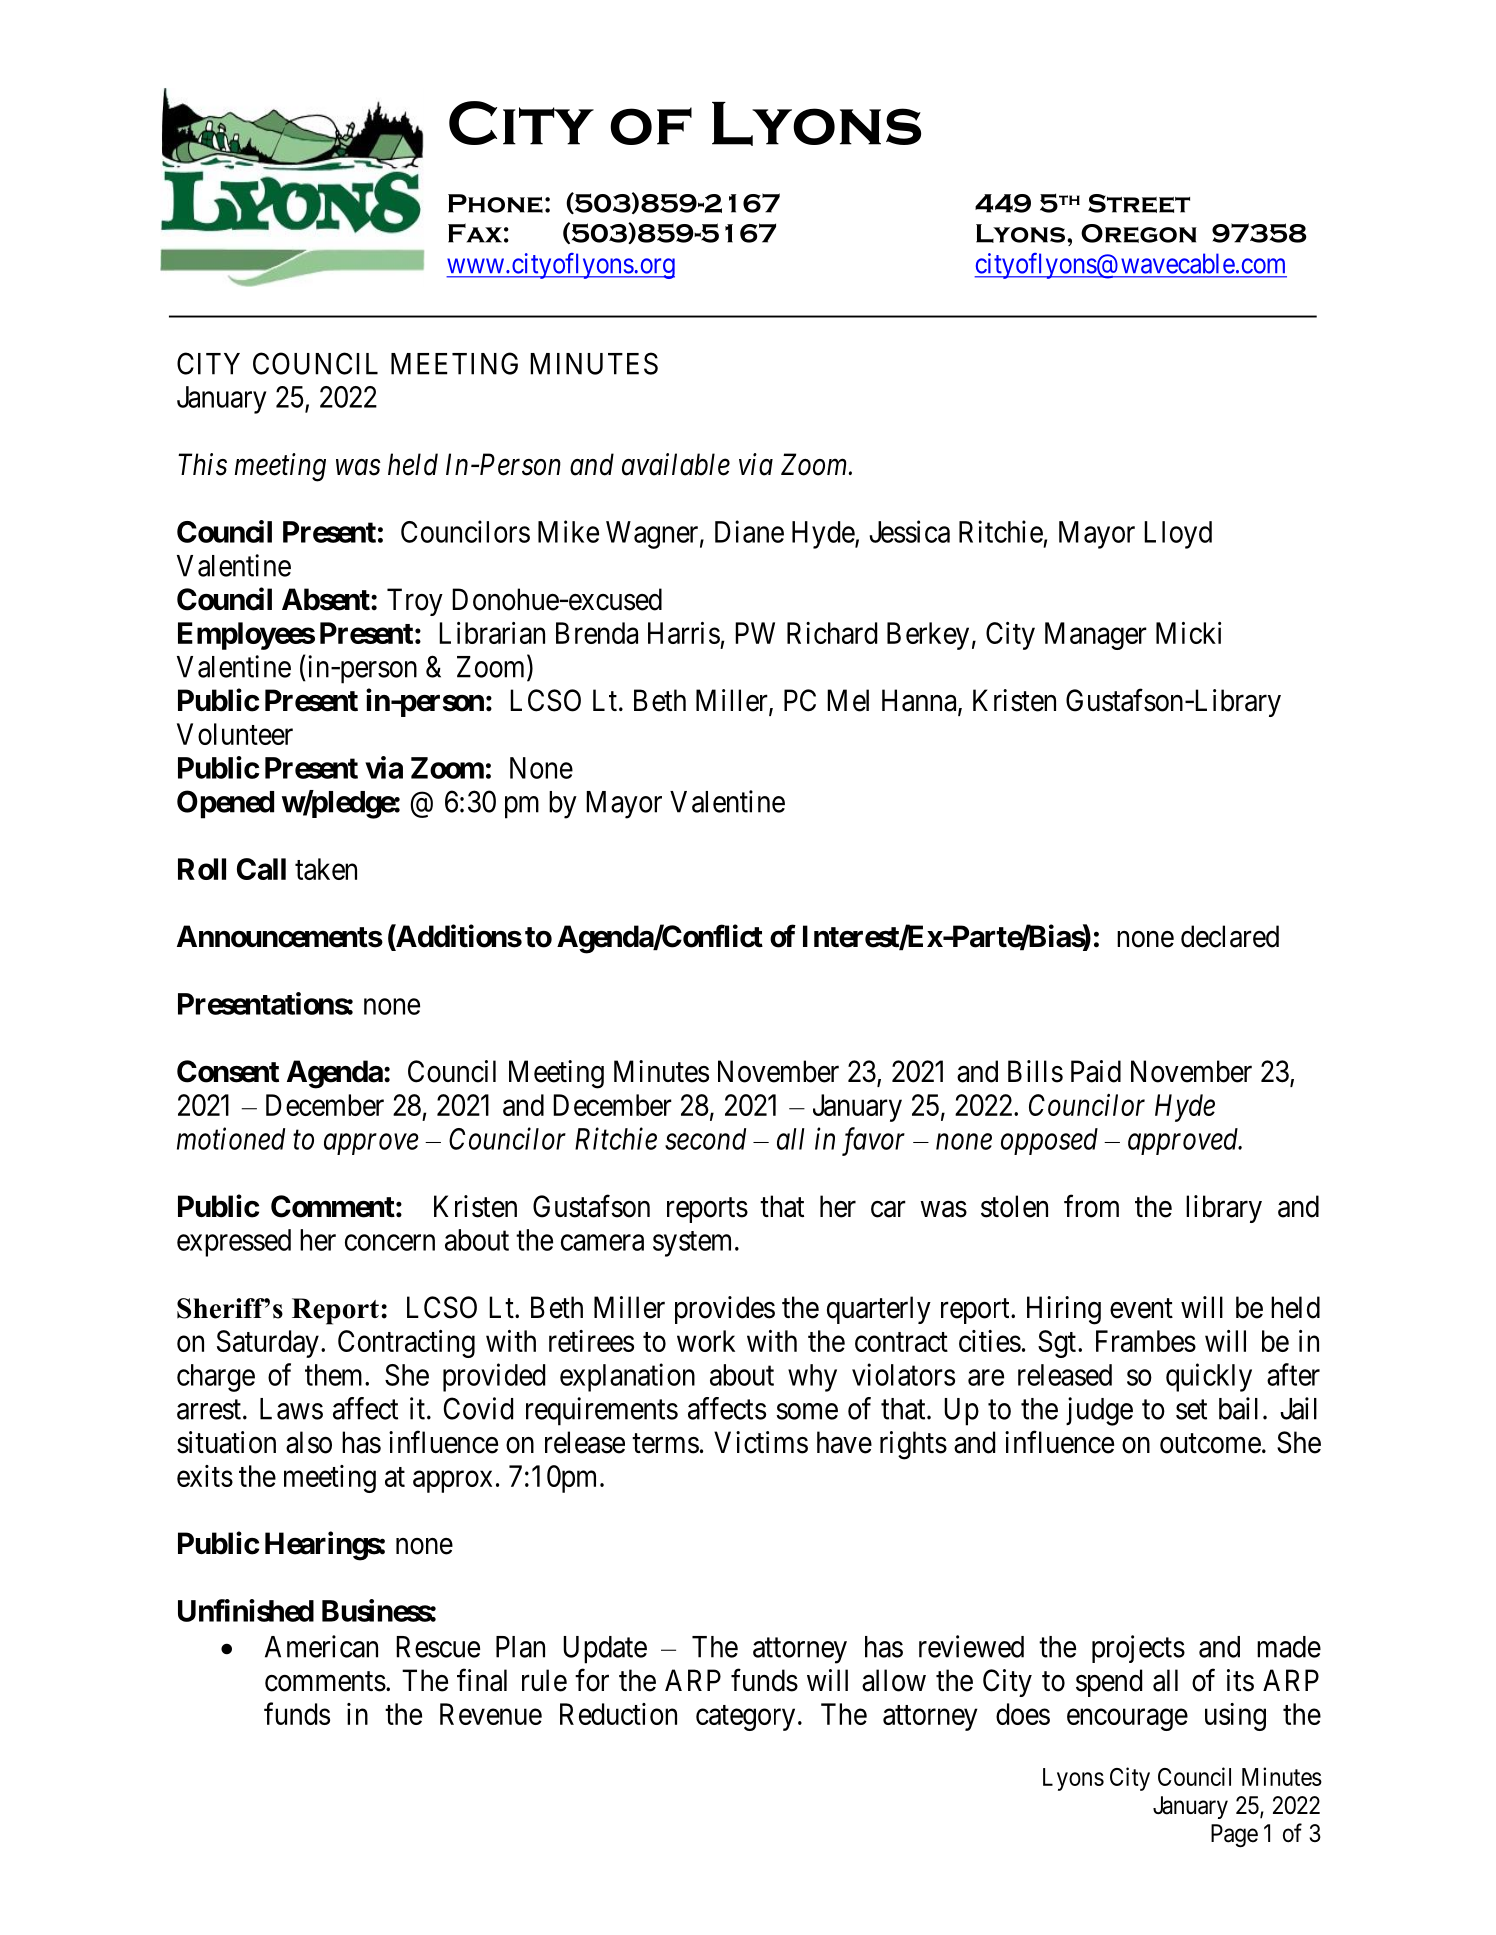 This page has height=1935, width=1496. Describe the element at coordinates (335, 1375) in the page. I see `them` at that location.
